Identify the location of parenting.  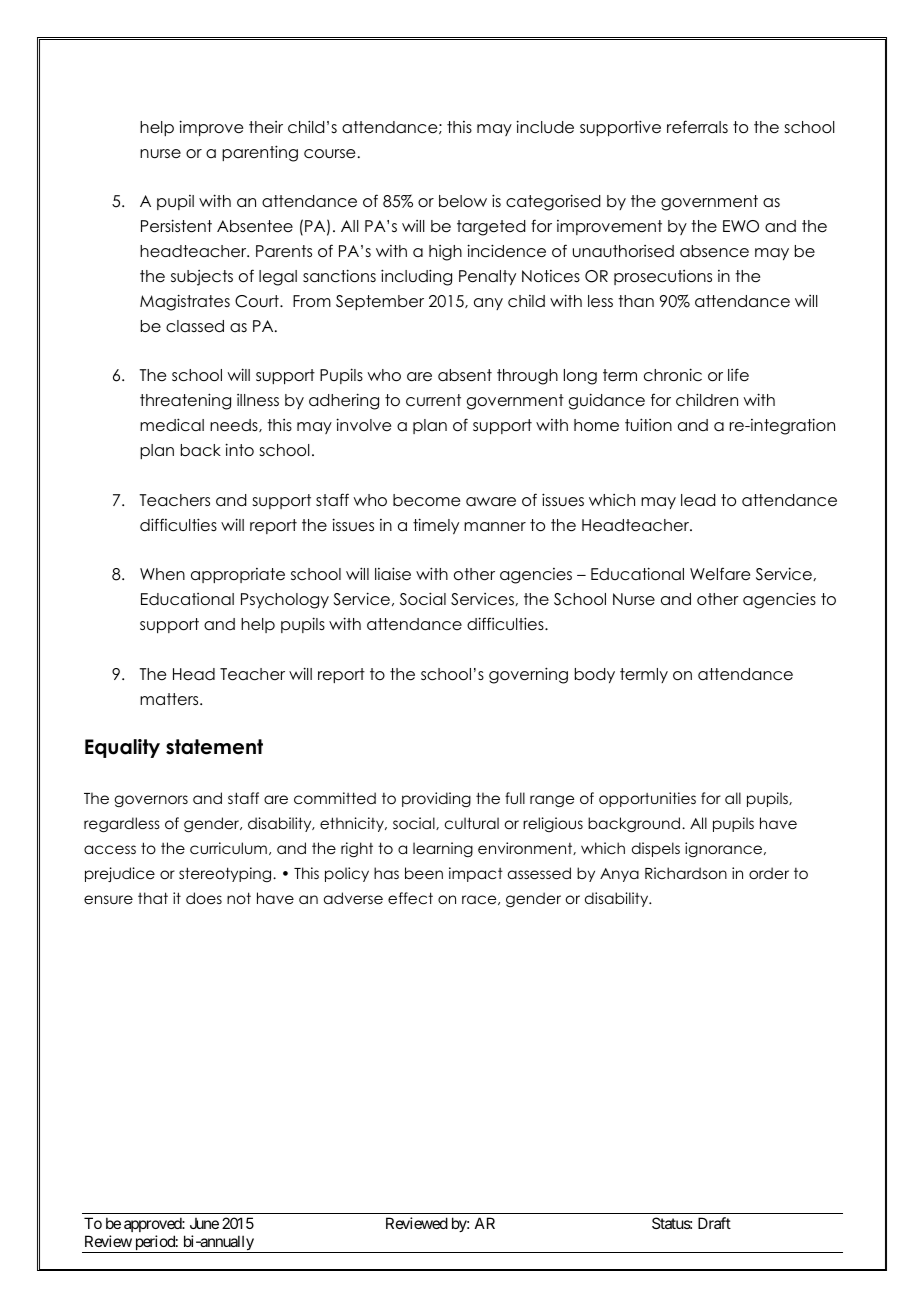
(260, 153).
